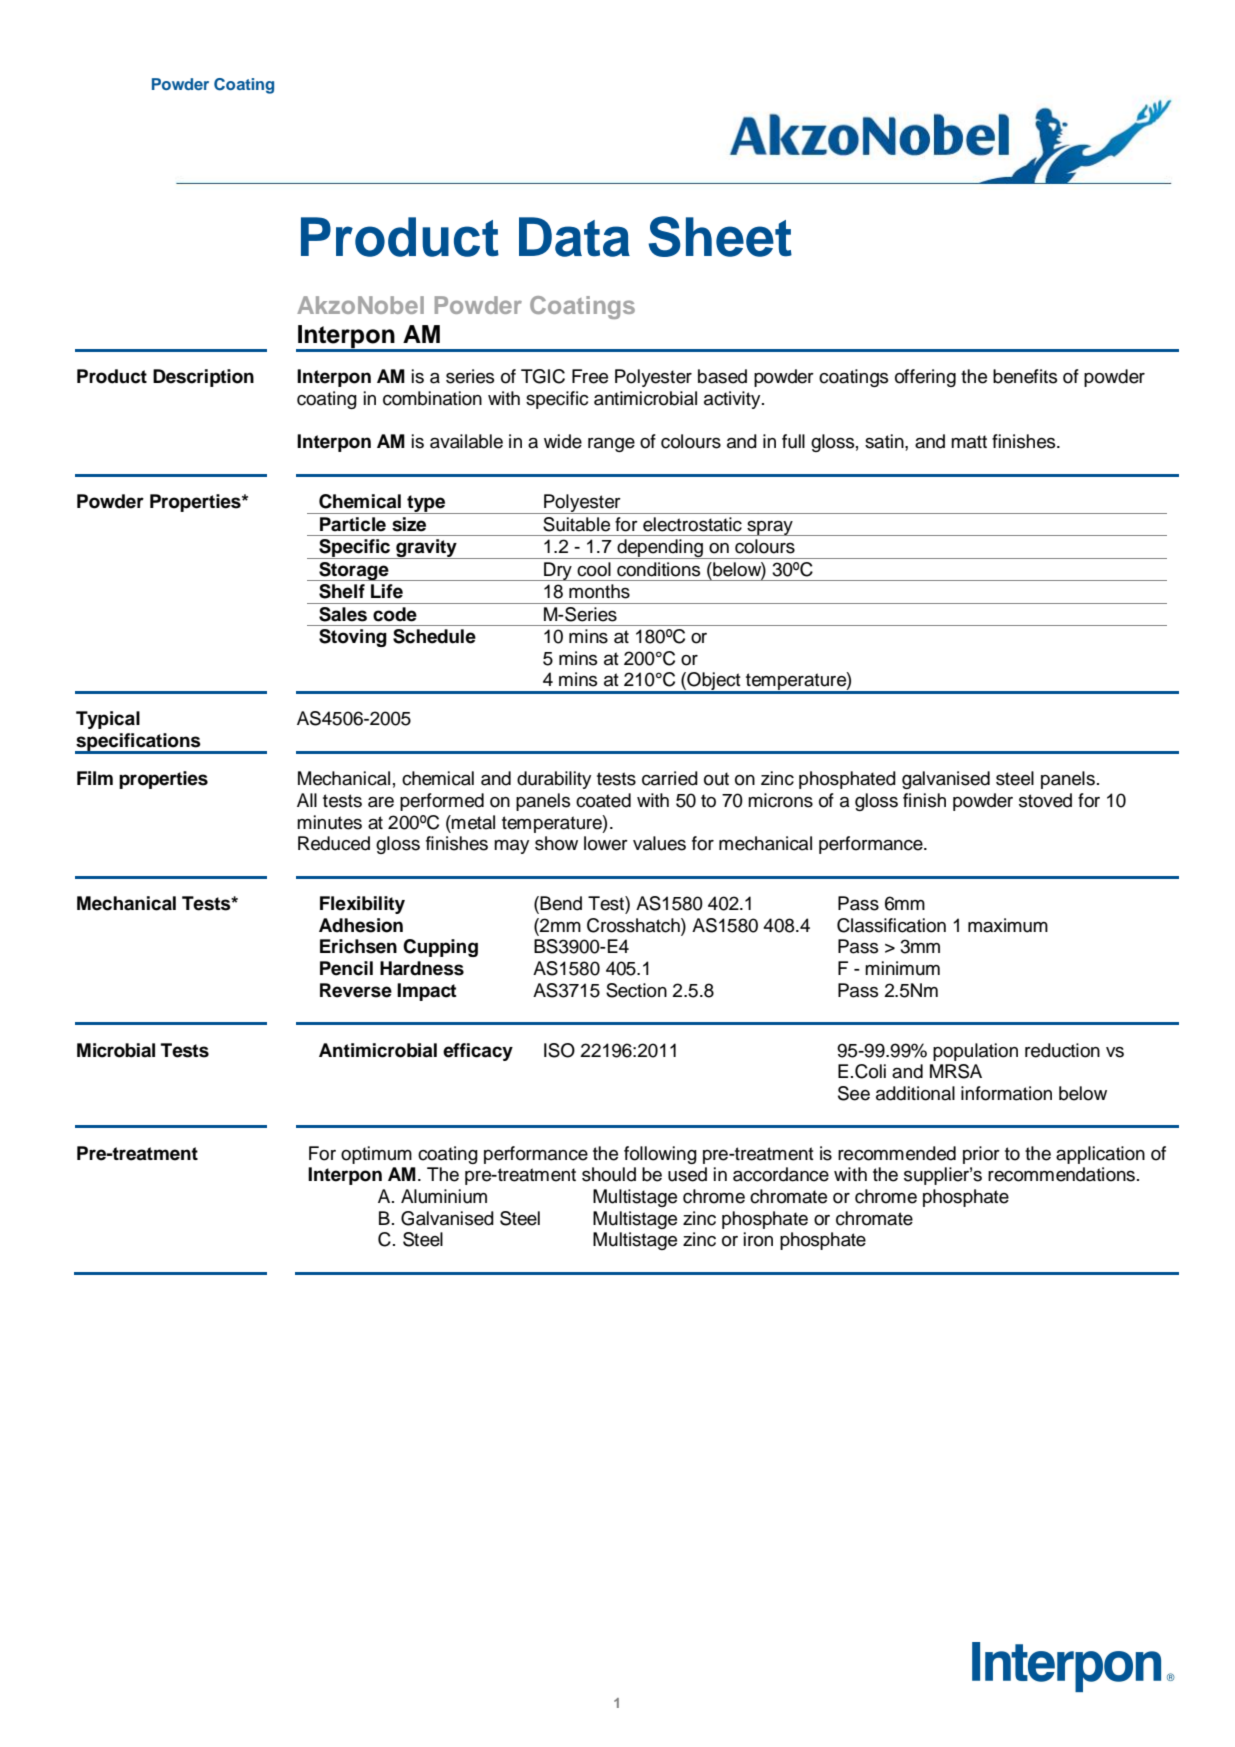 This screenshot has width=1235, height=1747. What do you see at coordinates (376, 1155) in the screenshot?
I see `optimum` at bounding box center [376, 1155].
